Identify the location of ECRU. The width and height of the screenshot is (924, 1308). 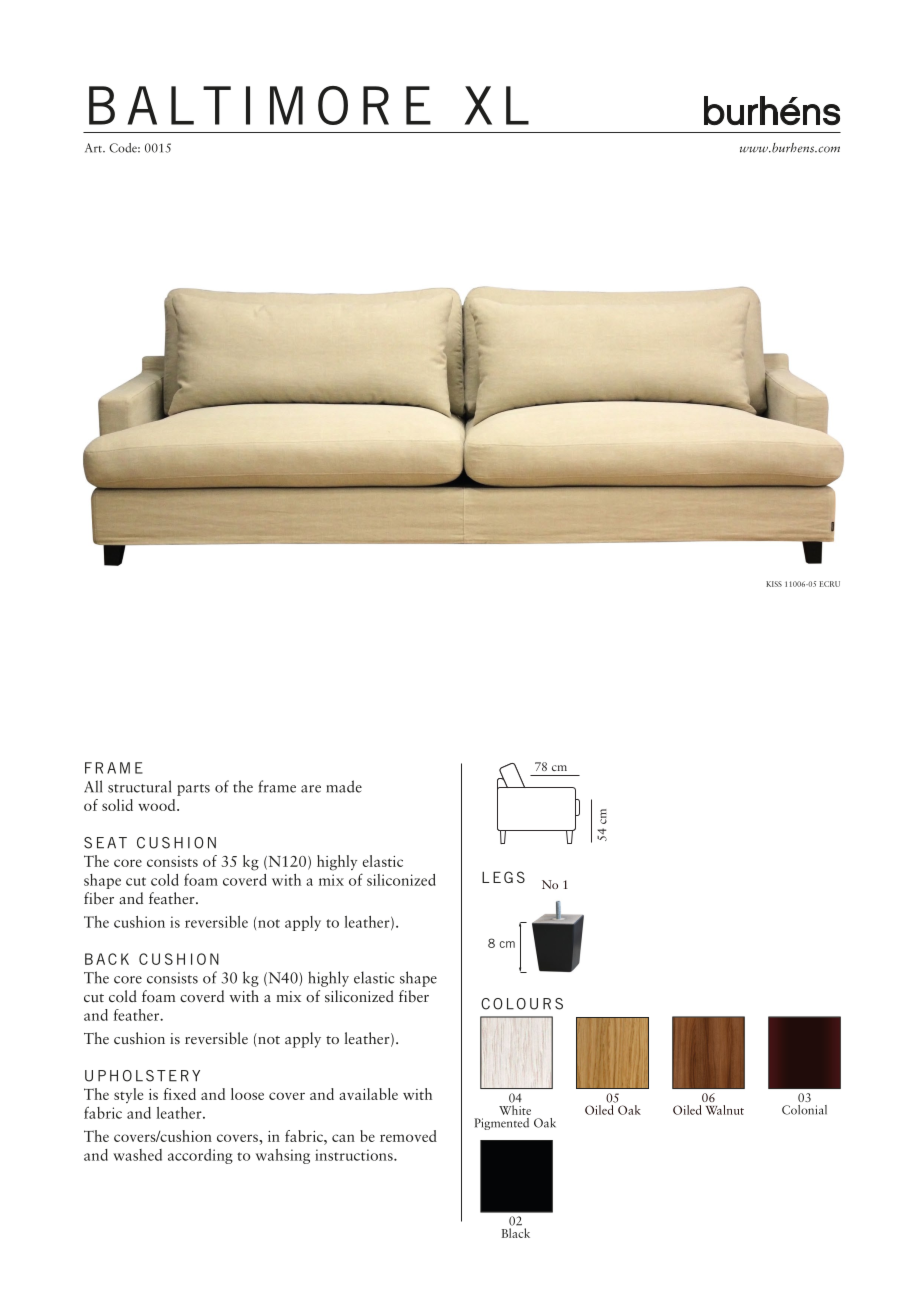
(829, 584).
